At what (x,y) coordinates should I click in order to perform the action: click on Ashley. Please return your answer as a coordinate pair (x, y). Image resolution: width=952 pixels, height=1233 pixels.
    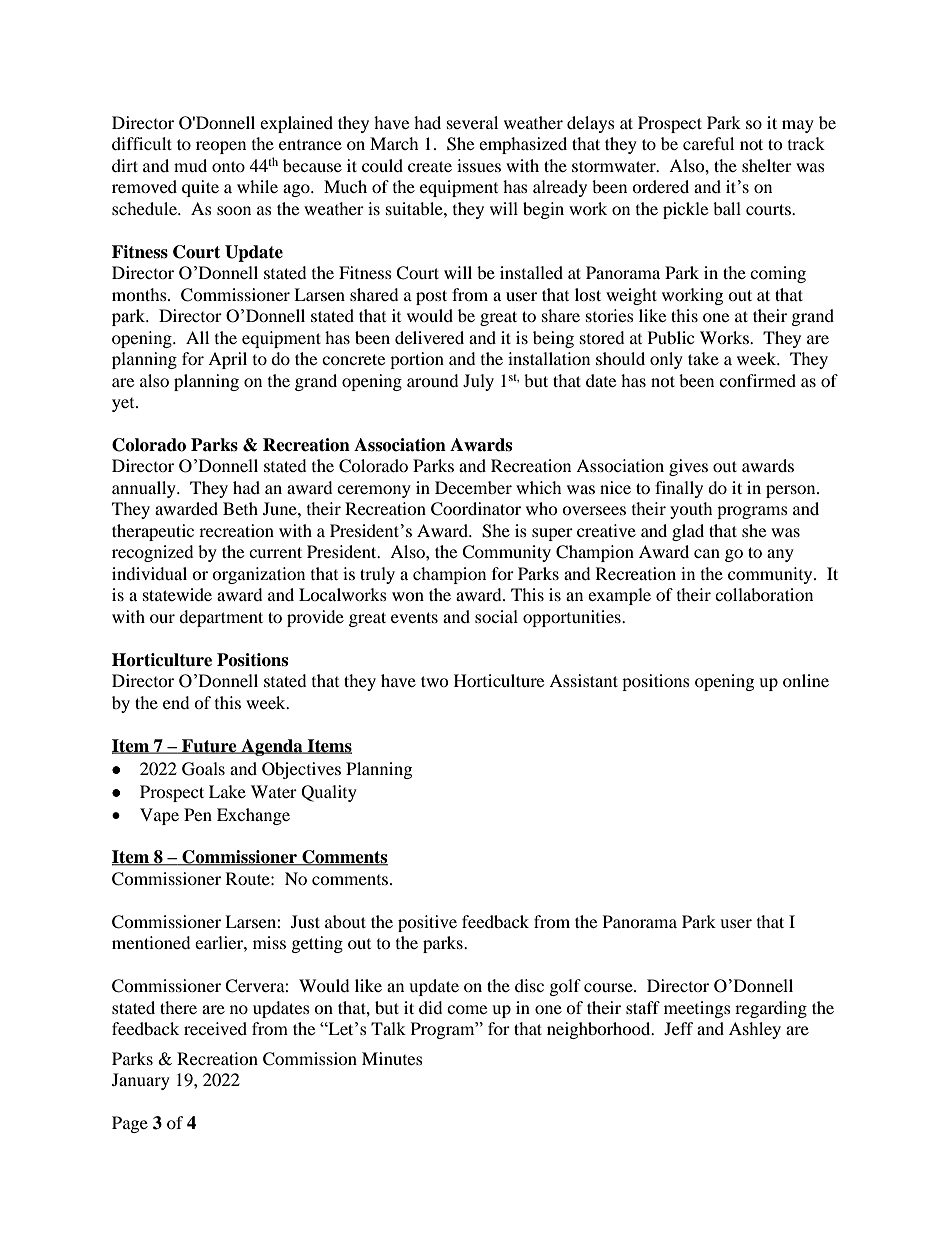
    Looking at the image, I should click on (755, 1030).
